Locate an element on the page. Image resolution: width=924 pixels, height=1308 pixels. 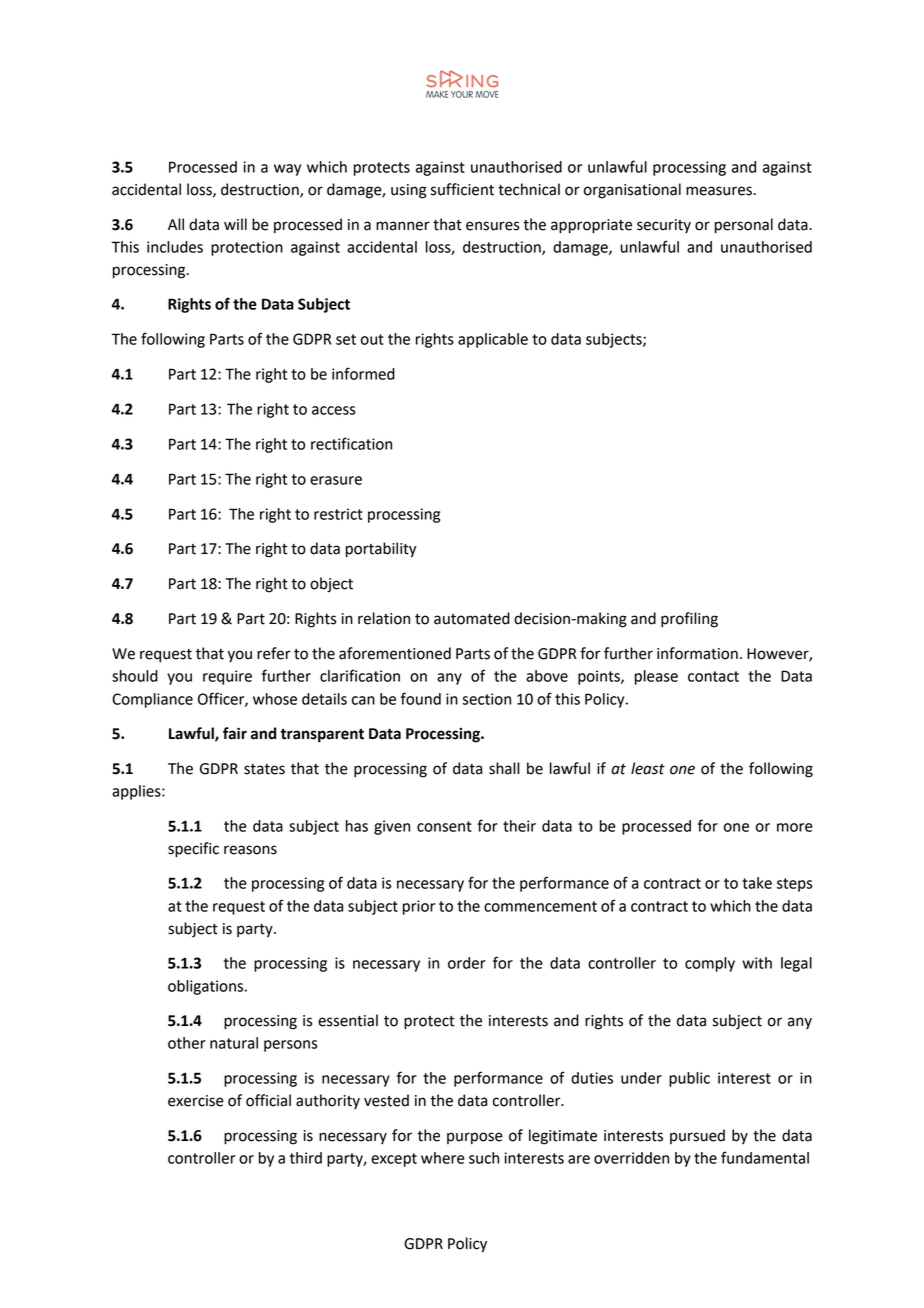
more is located at coordinates (795, 827).
